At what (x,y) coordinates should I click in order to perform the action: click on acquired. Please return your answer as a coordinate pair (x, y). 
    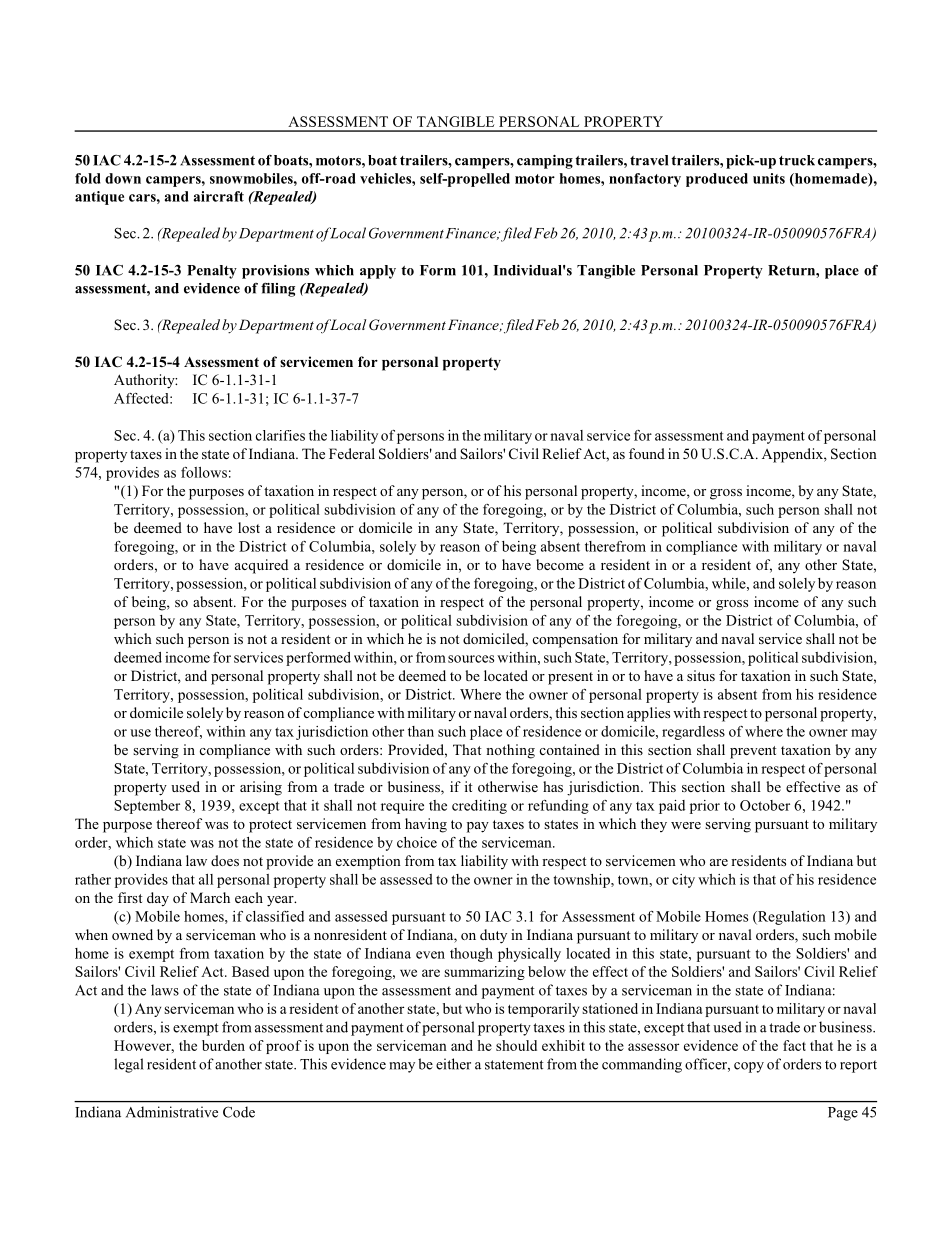
    Looking at the image, I should click on (261, 566).
